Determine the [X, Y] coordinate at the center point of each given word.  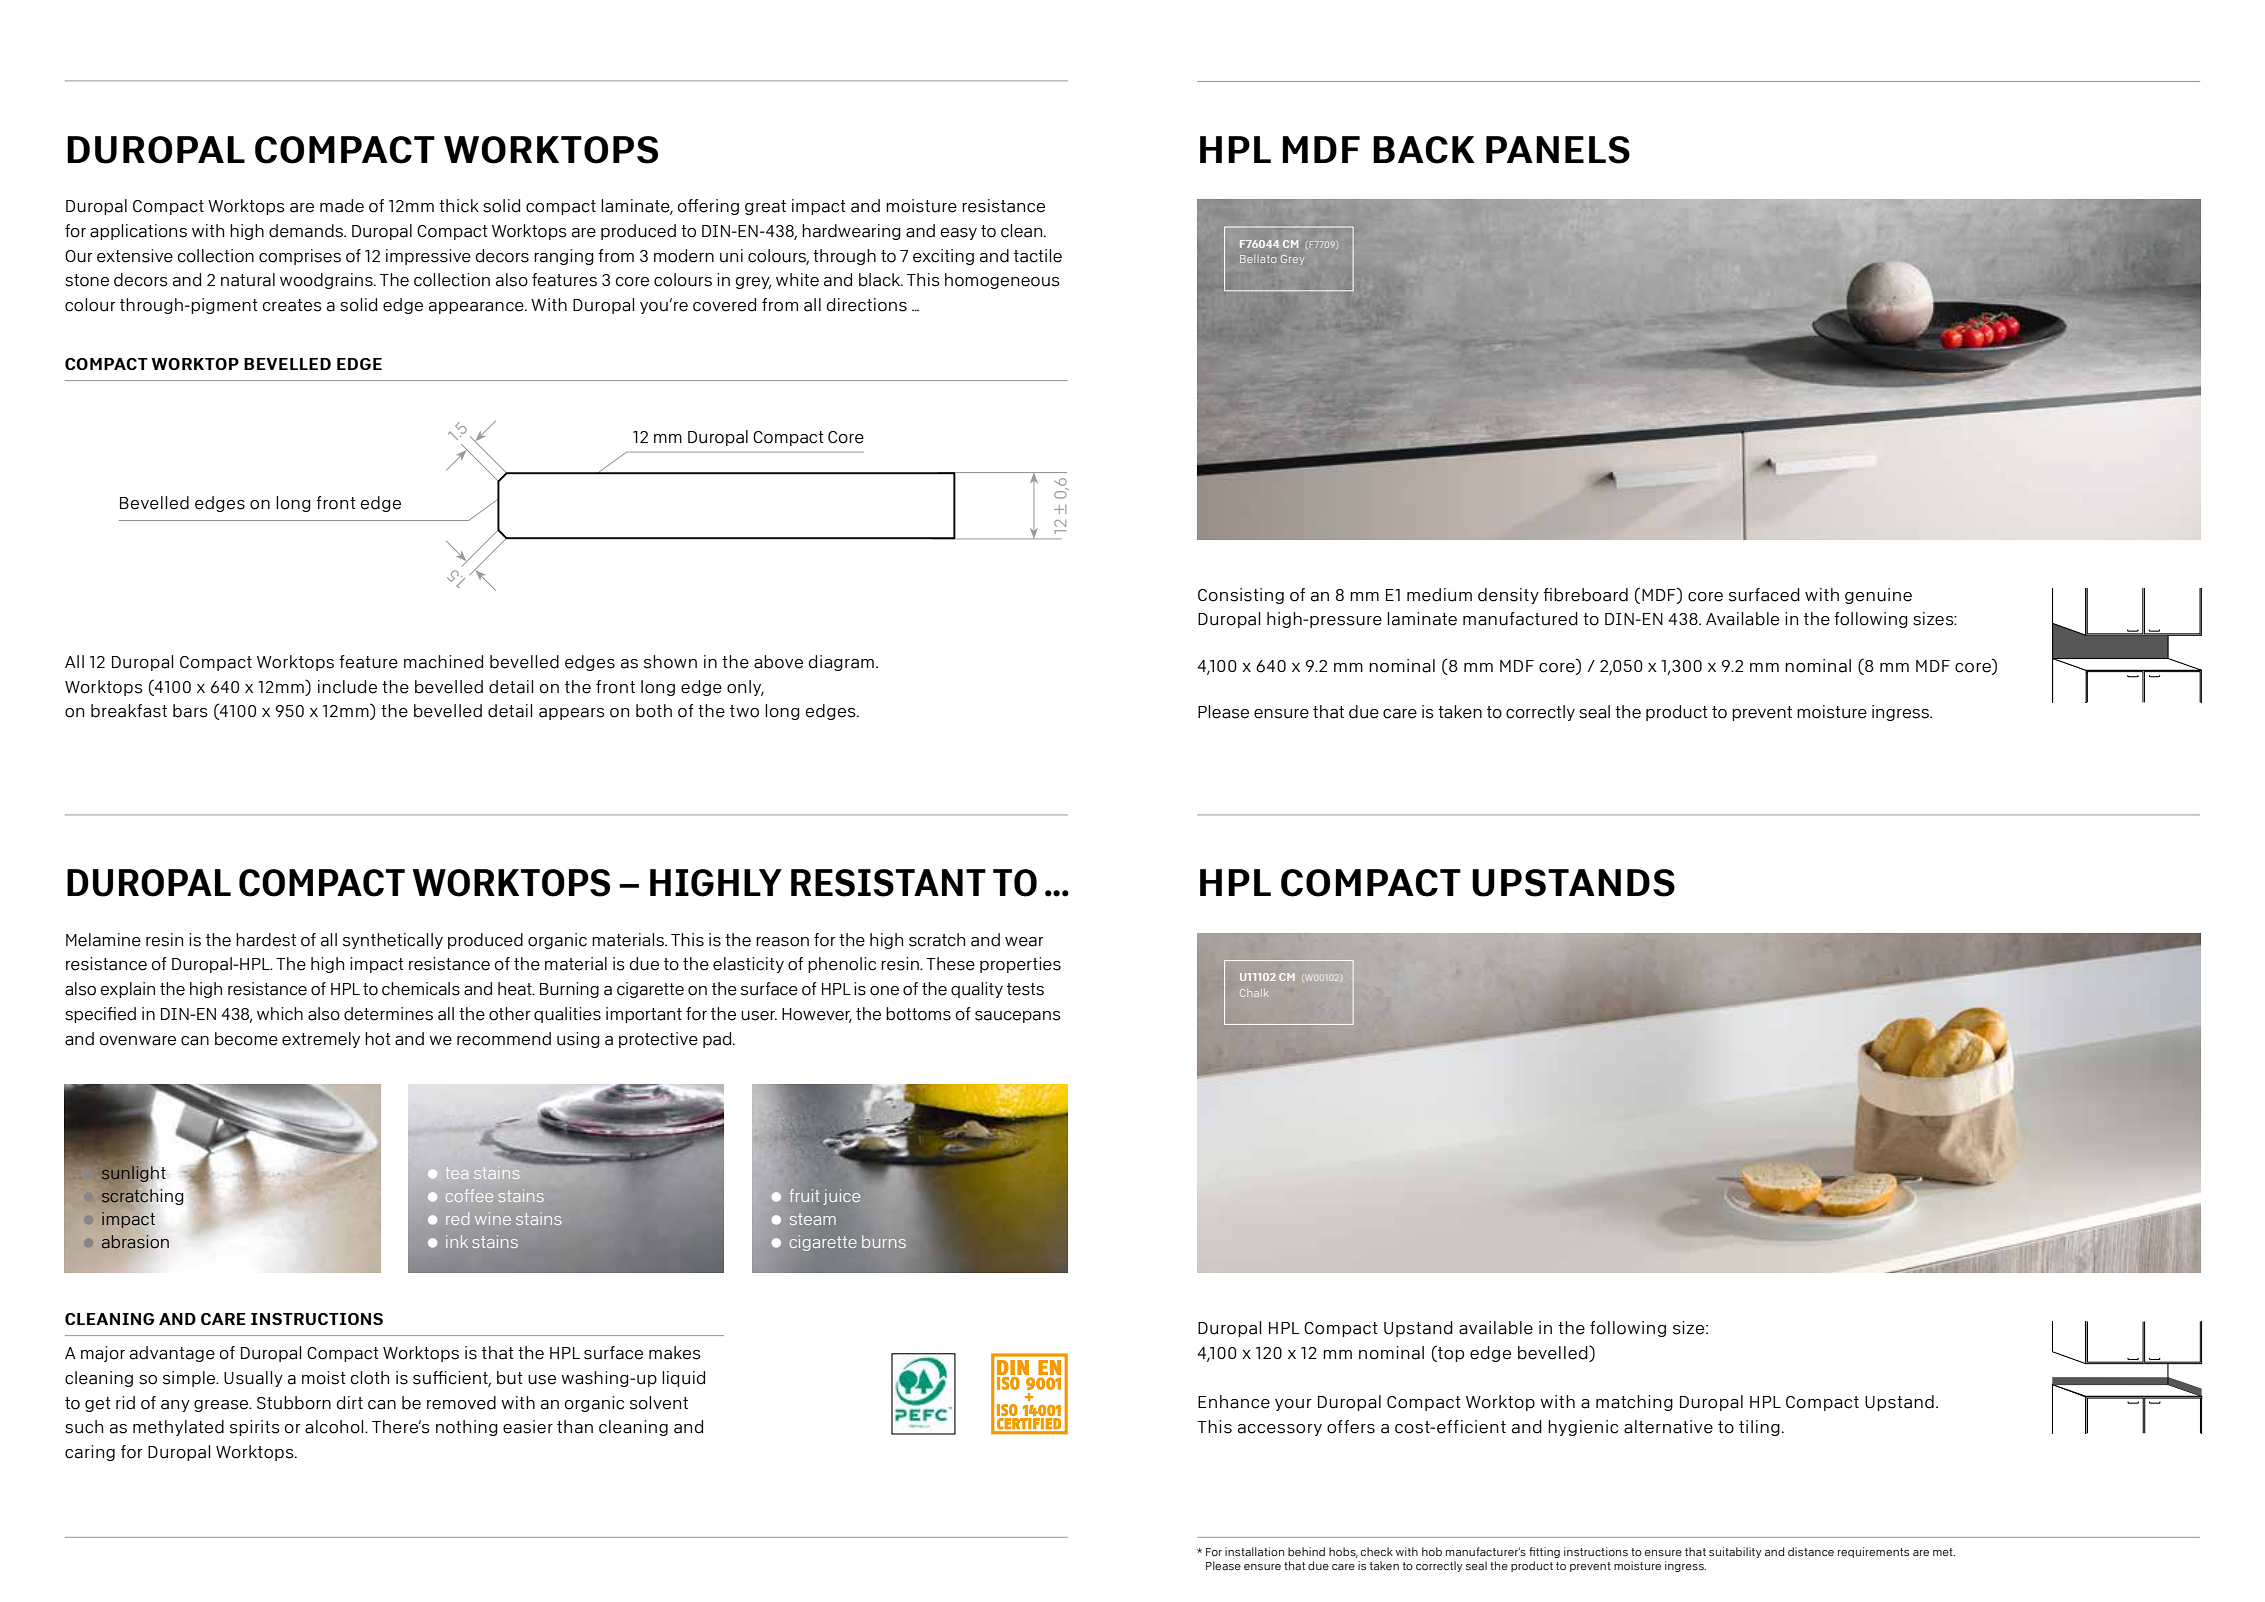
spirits [255, 1428]
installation [1254, 1551]
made [342, 206]
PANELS [1558, 150]
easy [959, 234]
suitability [1735, 1552]
